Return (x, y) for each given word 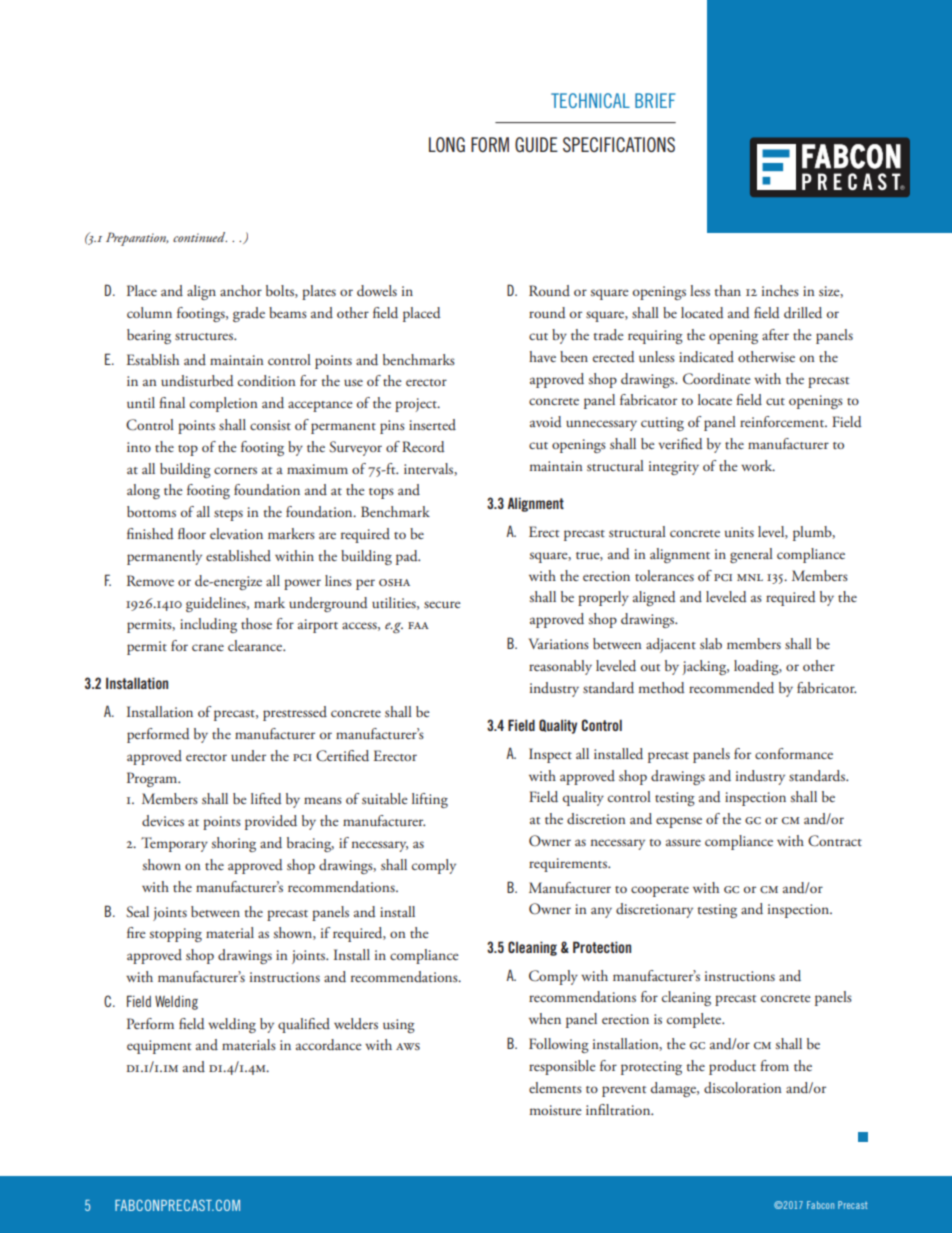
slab (711, 643)
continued (200, 237)
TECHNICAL (590, 100)
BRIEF (655, 100)
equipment (159, 1047)
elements (555, 1087)
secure (442, 604)
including (208, 625)
